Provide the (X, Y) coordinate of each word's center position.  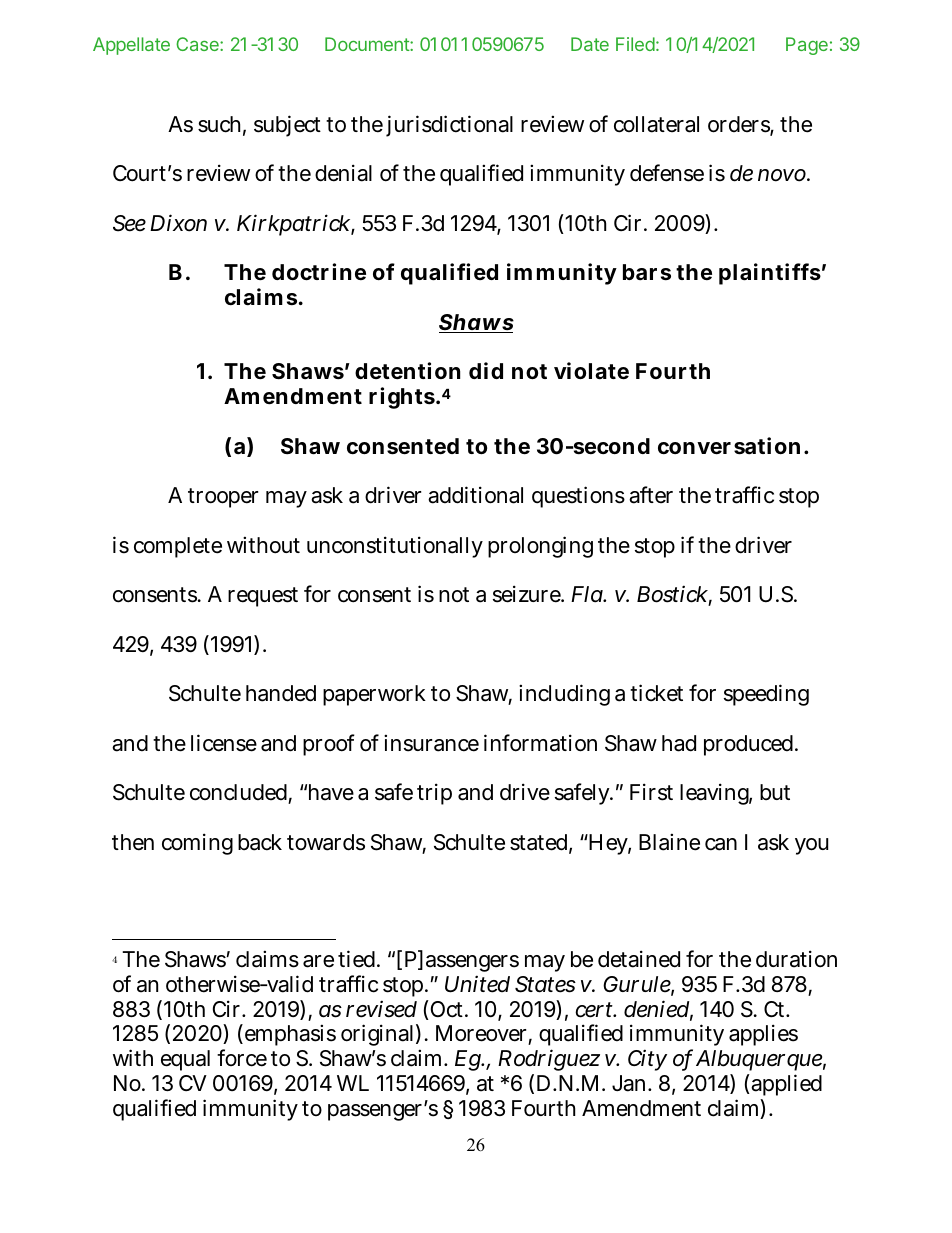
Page (807, 46)
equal (185, 1060)
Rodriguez (549, 1062)
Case (198, 44)
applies (763, 1035)
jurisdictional (449, 126)
